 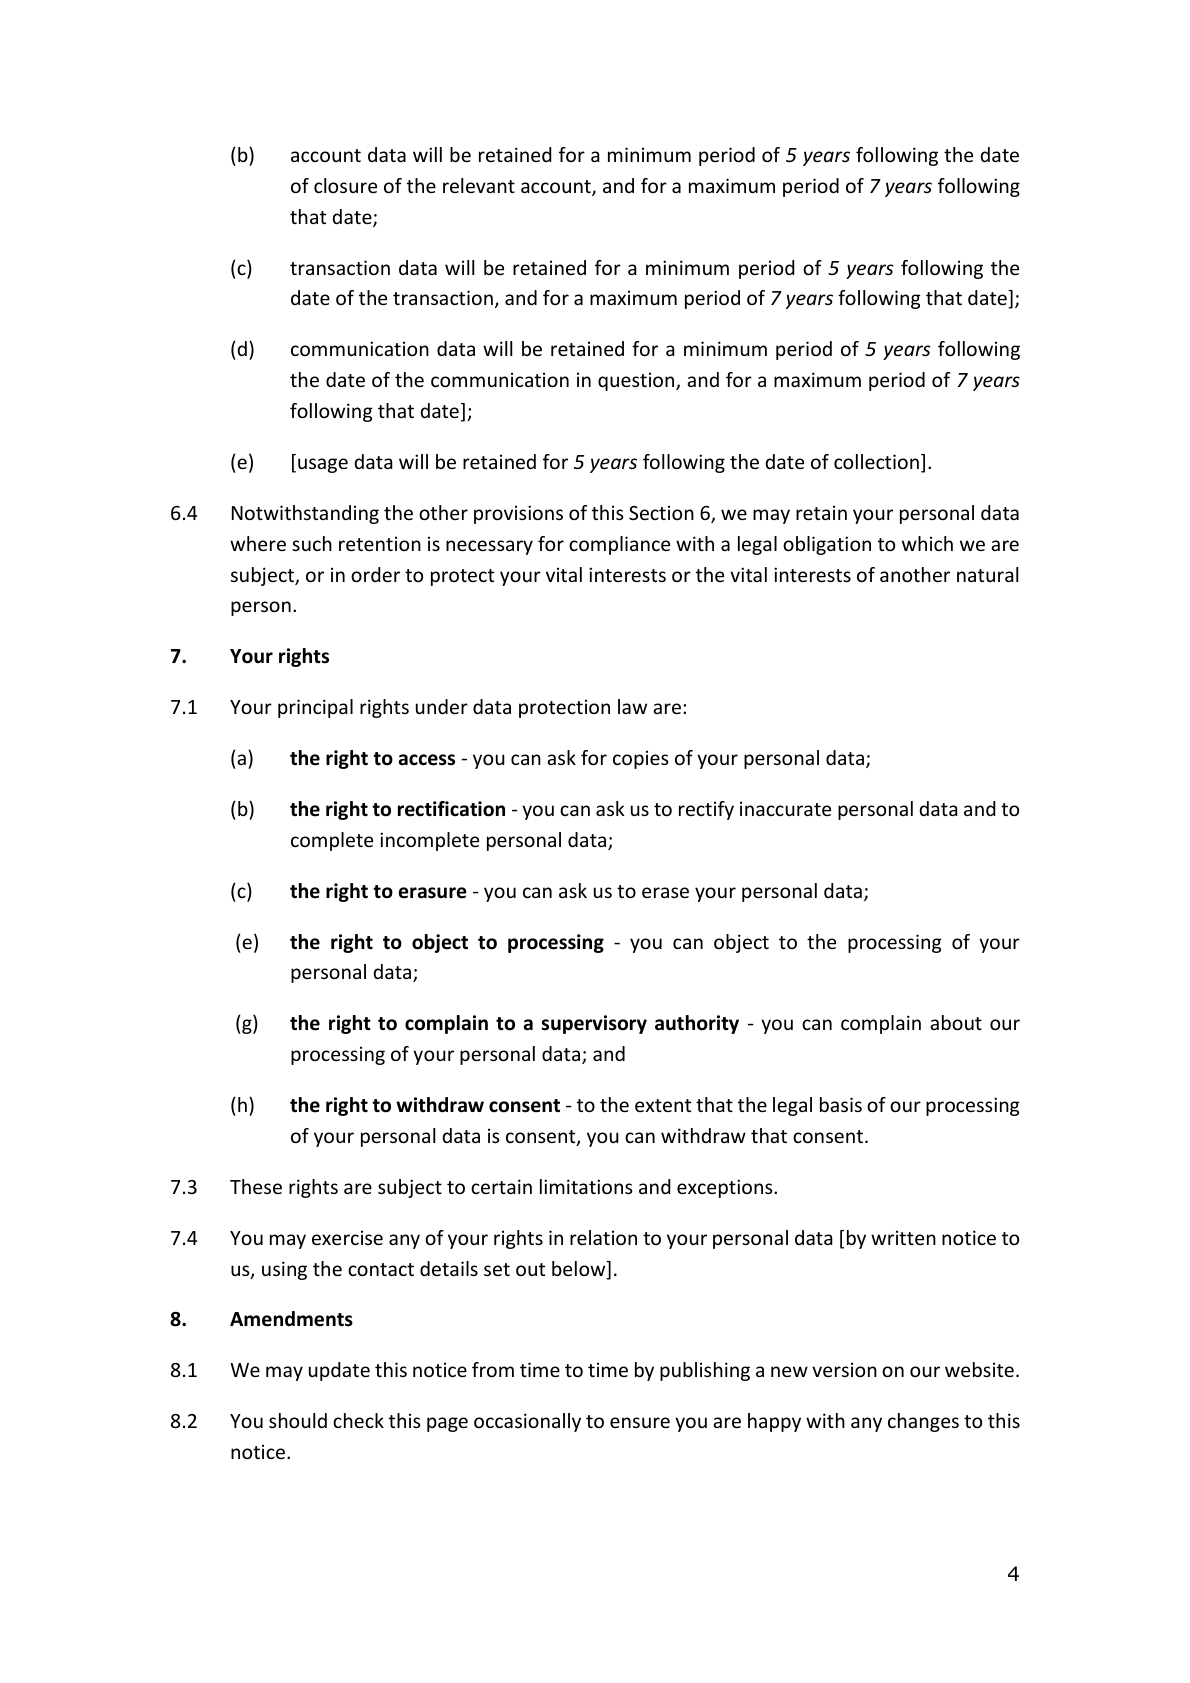 What do you see at coordinates (358, 1420) in the screenshot?
I see `check` at bounding box center [358, 1420].
